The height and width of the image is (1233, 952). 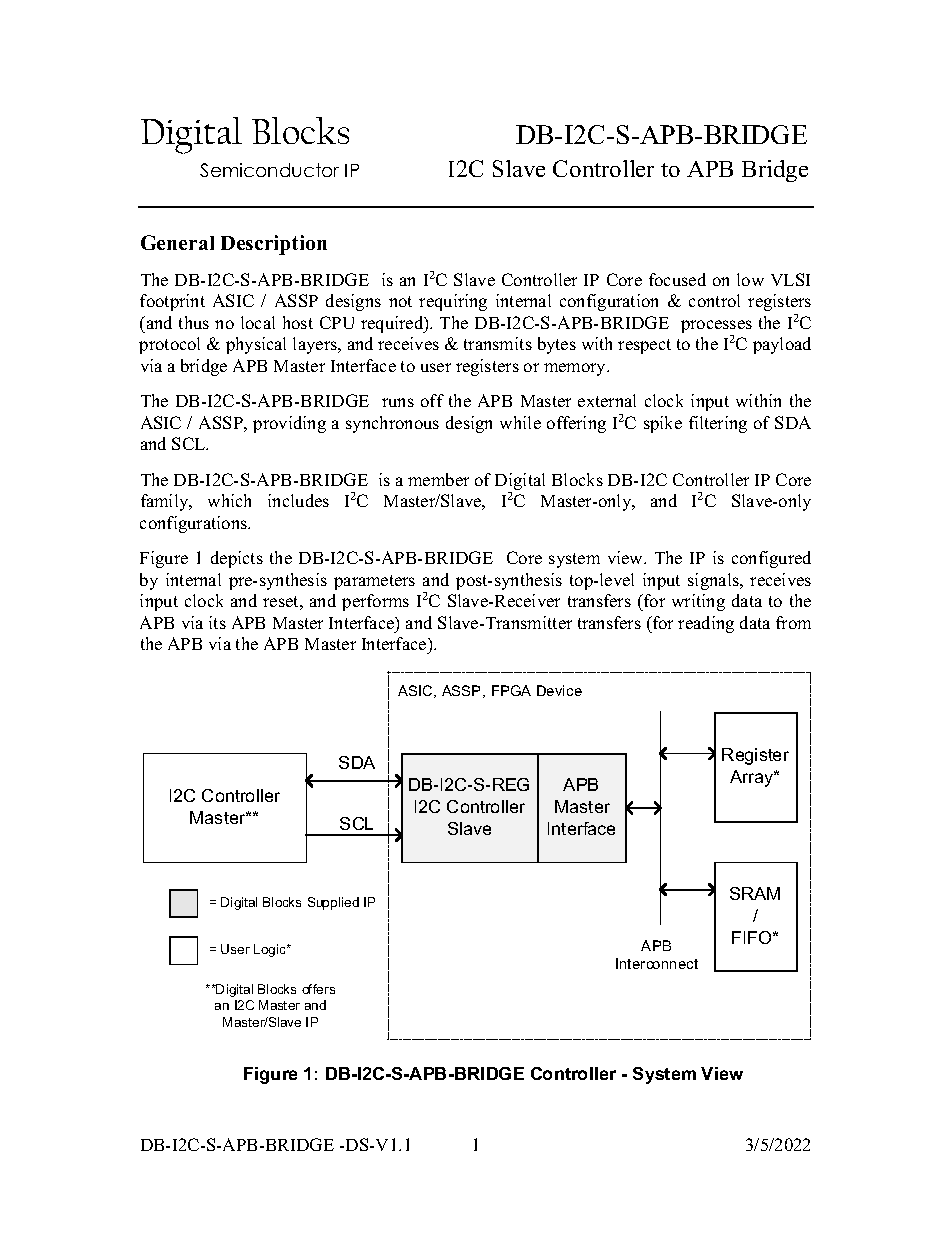 What do you see at coordinates (657, 963) in the image?
I see `Interconnect` at bounding box center [657, 963].
